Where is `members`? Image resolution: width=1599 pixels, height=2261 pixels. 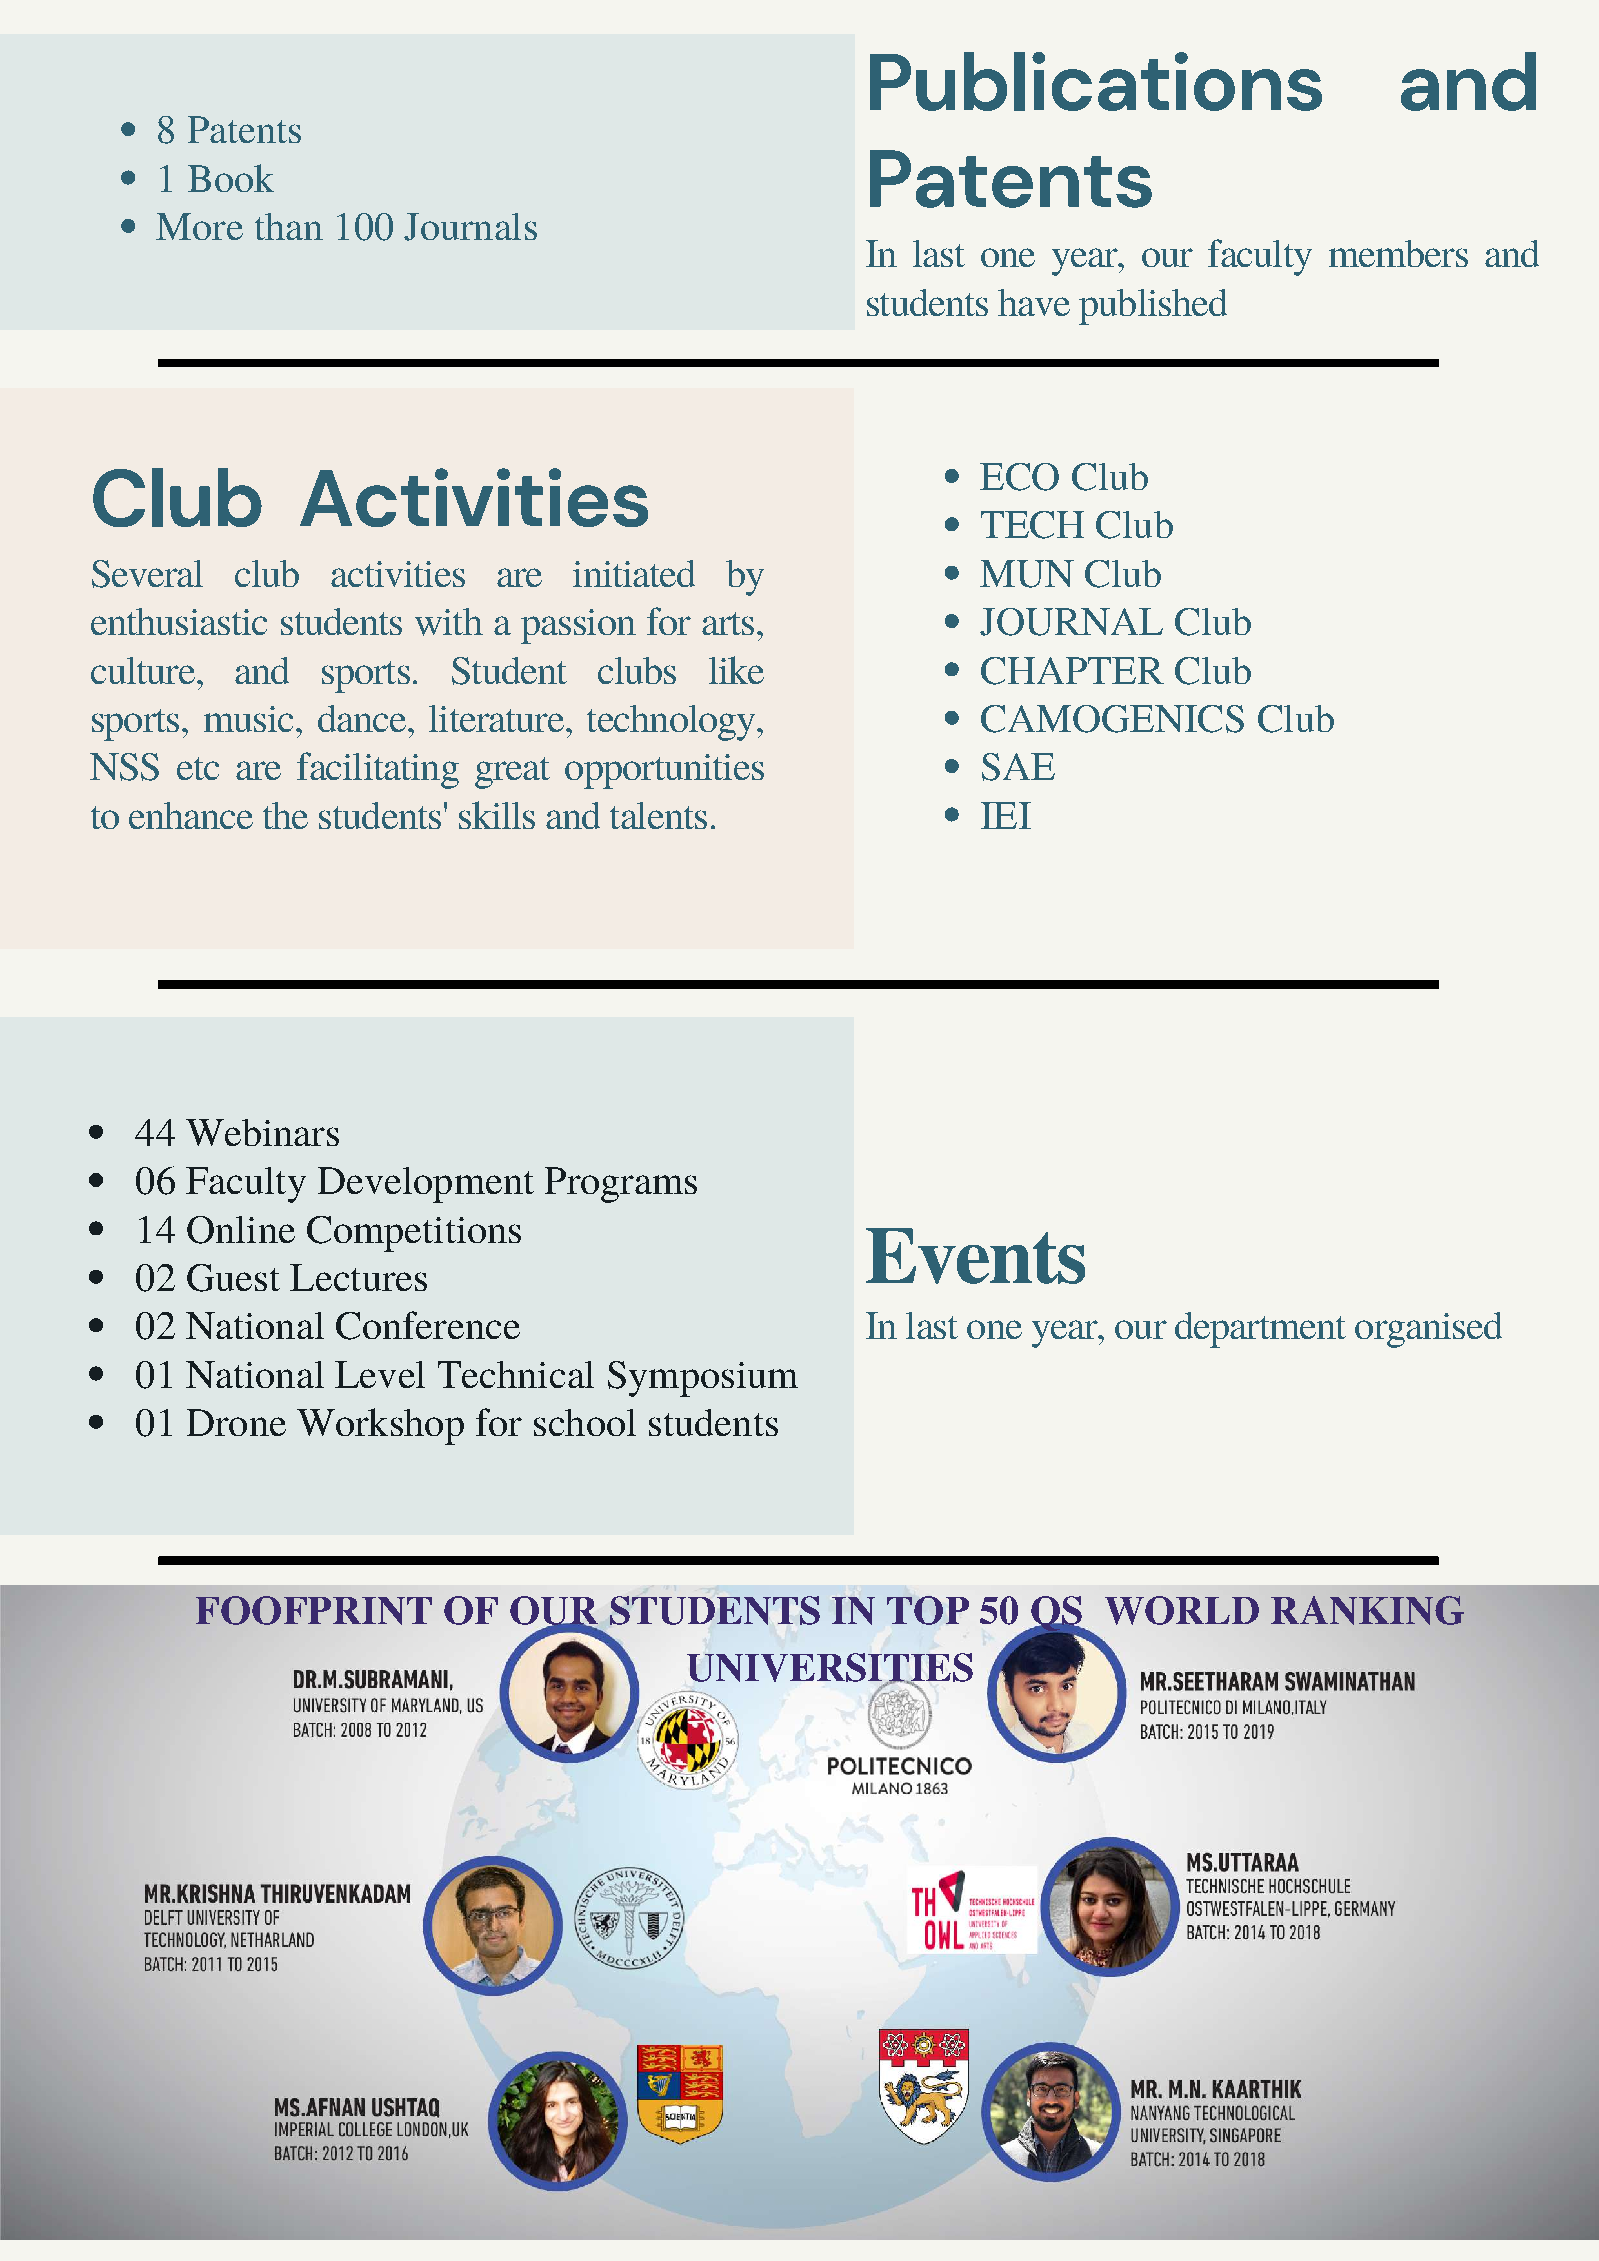 members is located at coordinates (1398, 253).
